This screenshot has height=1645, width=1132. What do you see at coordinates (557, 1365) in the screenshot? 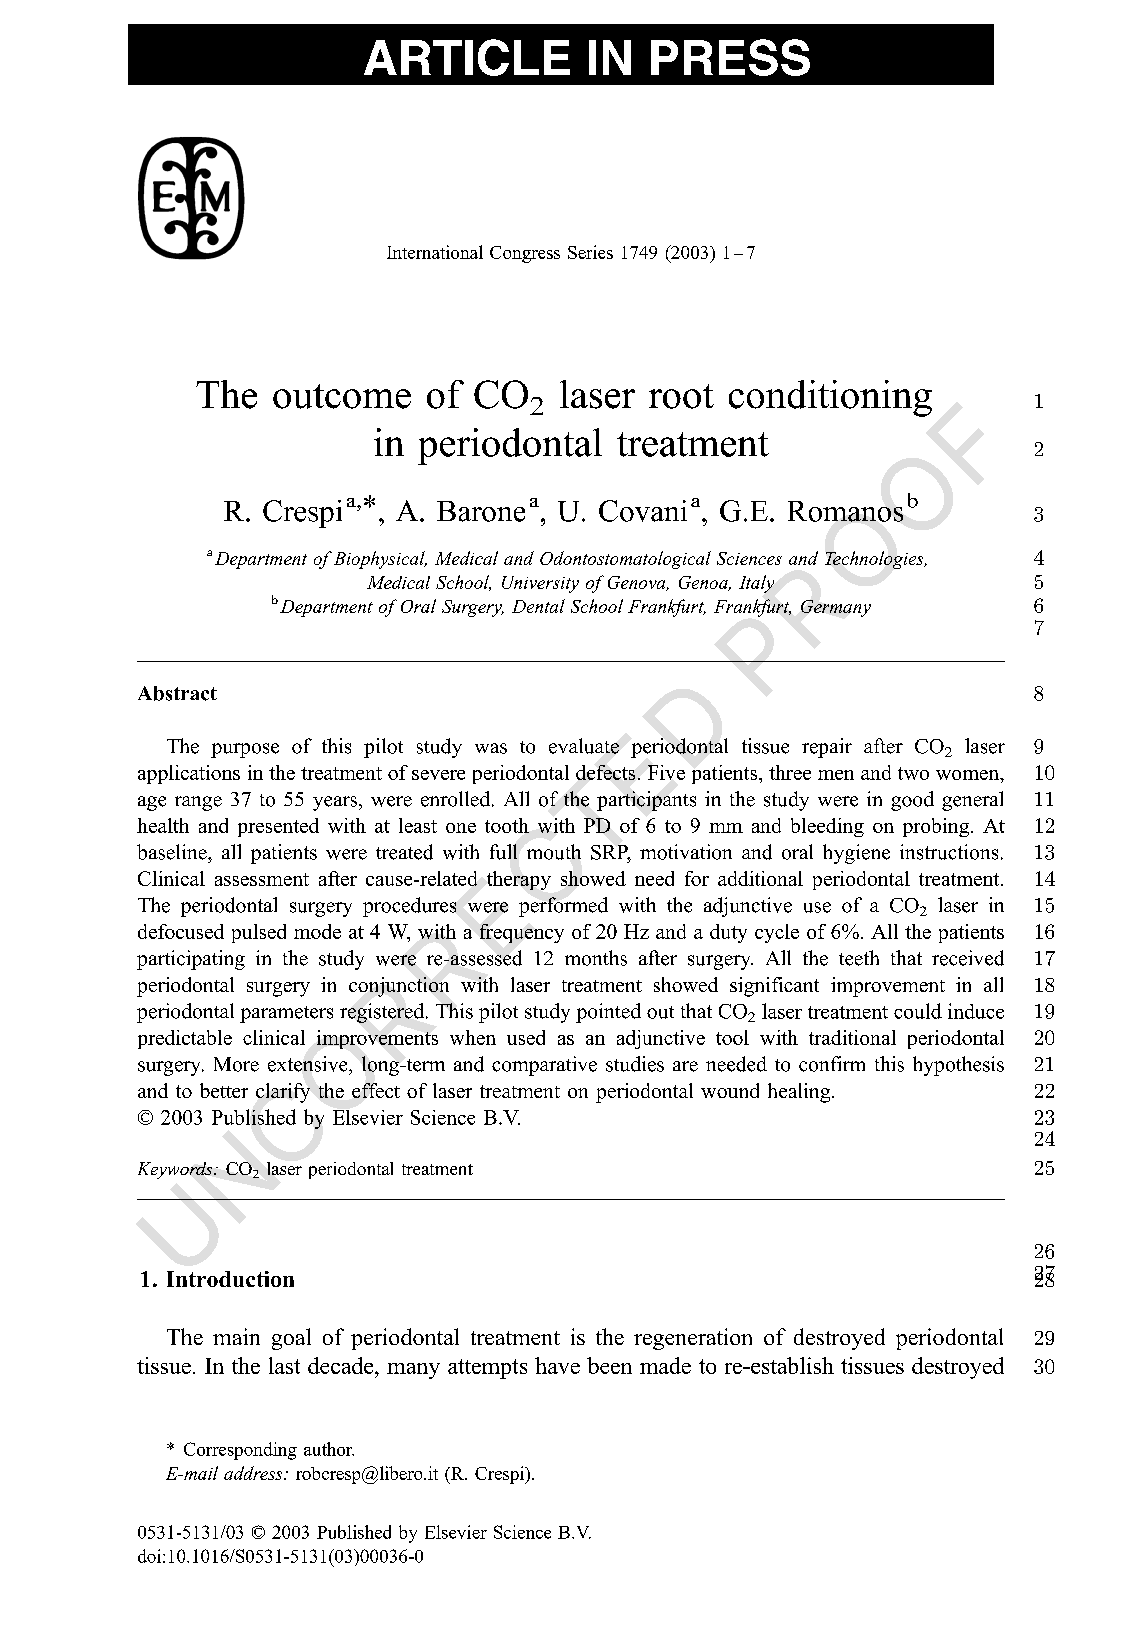
I see `have` at bounding box center [557, 1365].
